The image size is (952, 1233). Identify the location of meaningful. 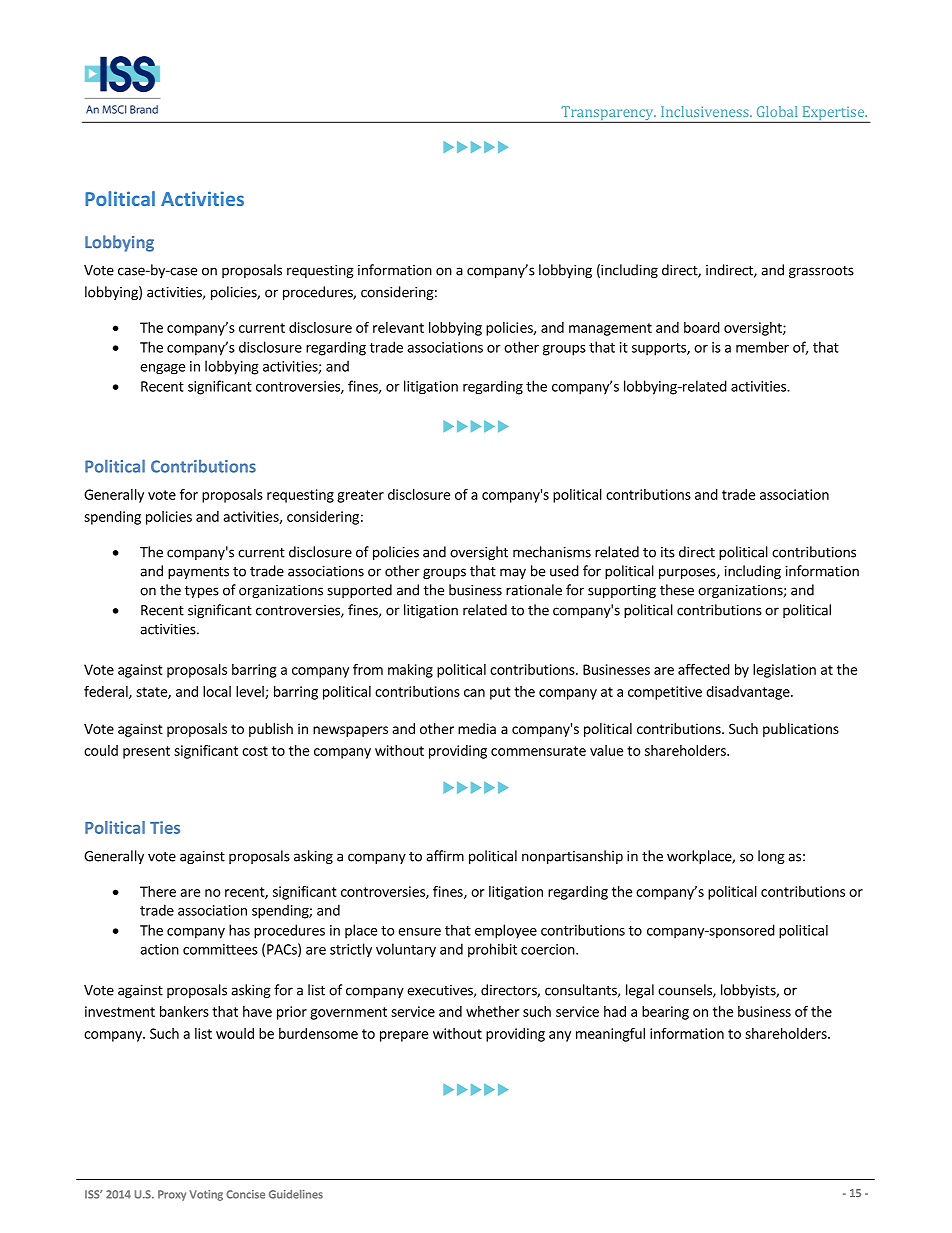
(610, 1035).
